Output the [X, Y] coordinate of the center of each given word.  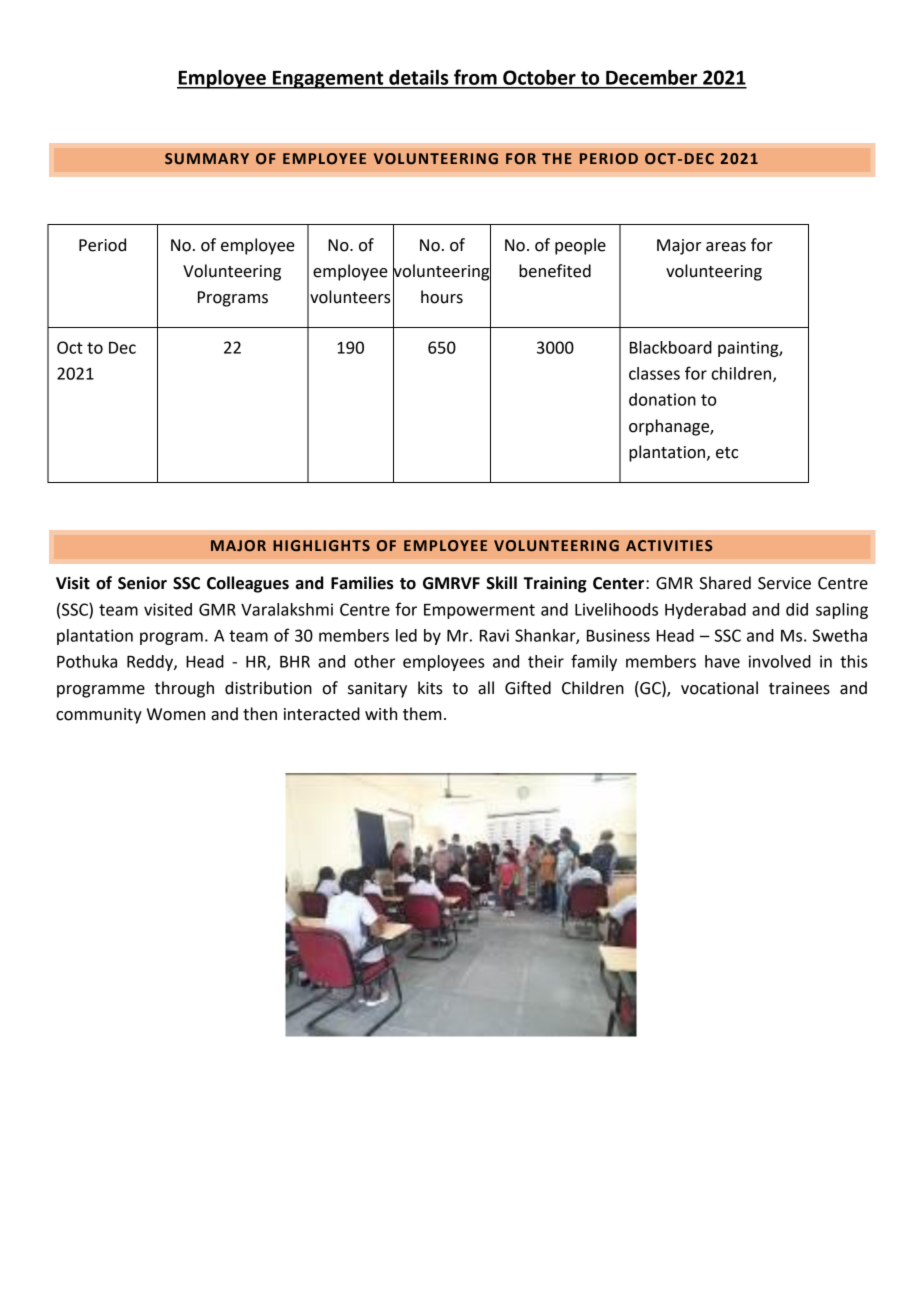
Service [784, 583]
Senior [142, 583]
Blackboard [671, 347]
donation [662, 399]
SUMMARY [207, 159]
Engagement [328, 80]
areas [726, 247]
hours [442, 297]
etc [727, 453]
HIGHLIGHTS [321, 546]
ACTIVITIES [669, 545]
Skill [501, 583]
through [184, 689]
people [580, 246]
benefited [555, 271]
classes [654, 373]
